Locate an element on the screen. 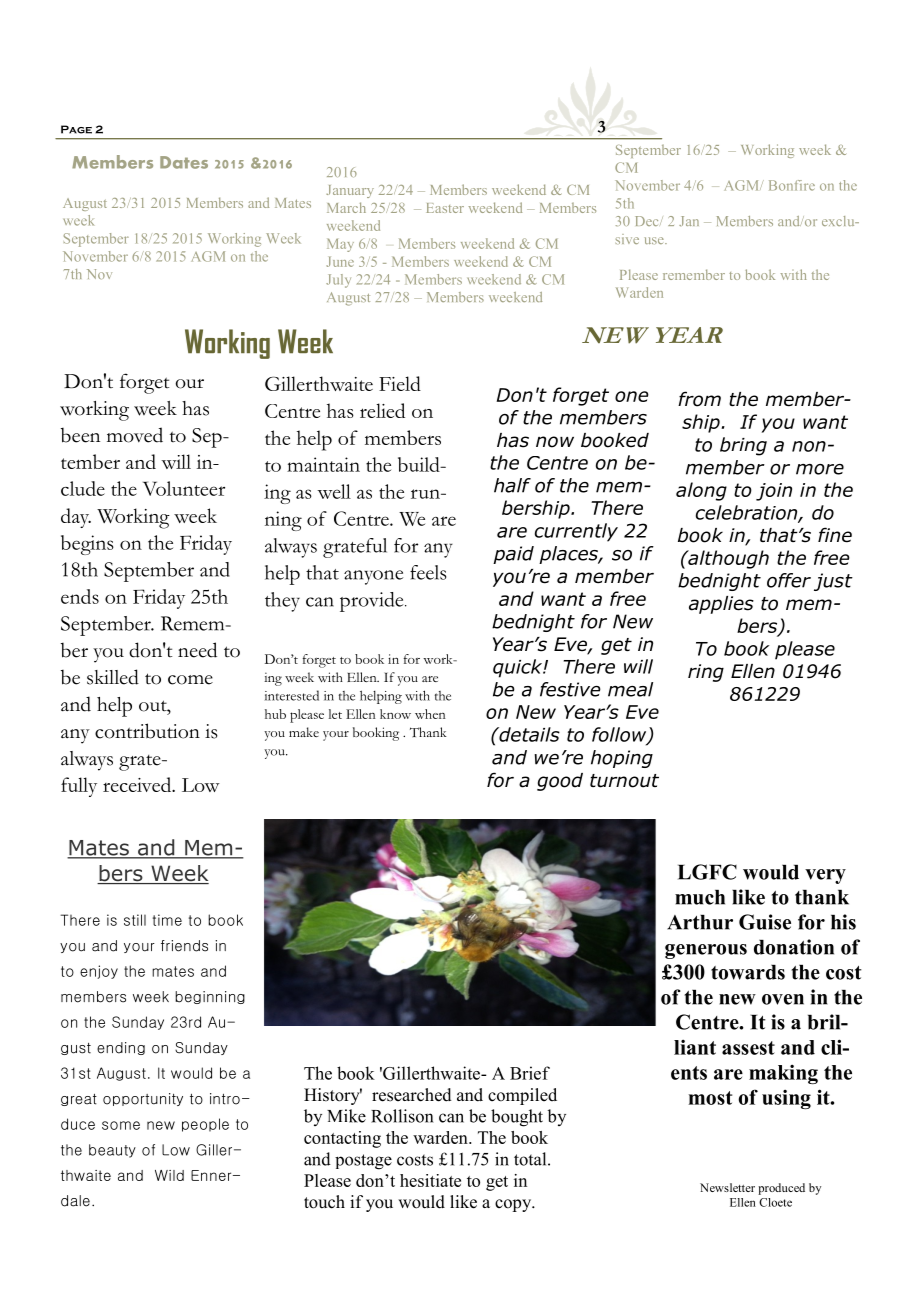 Image resolution: width=924 pixels, height=1308 pixels. much is located at coordinates (700, 897).
